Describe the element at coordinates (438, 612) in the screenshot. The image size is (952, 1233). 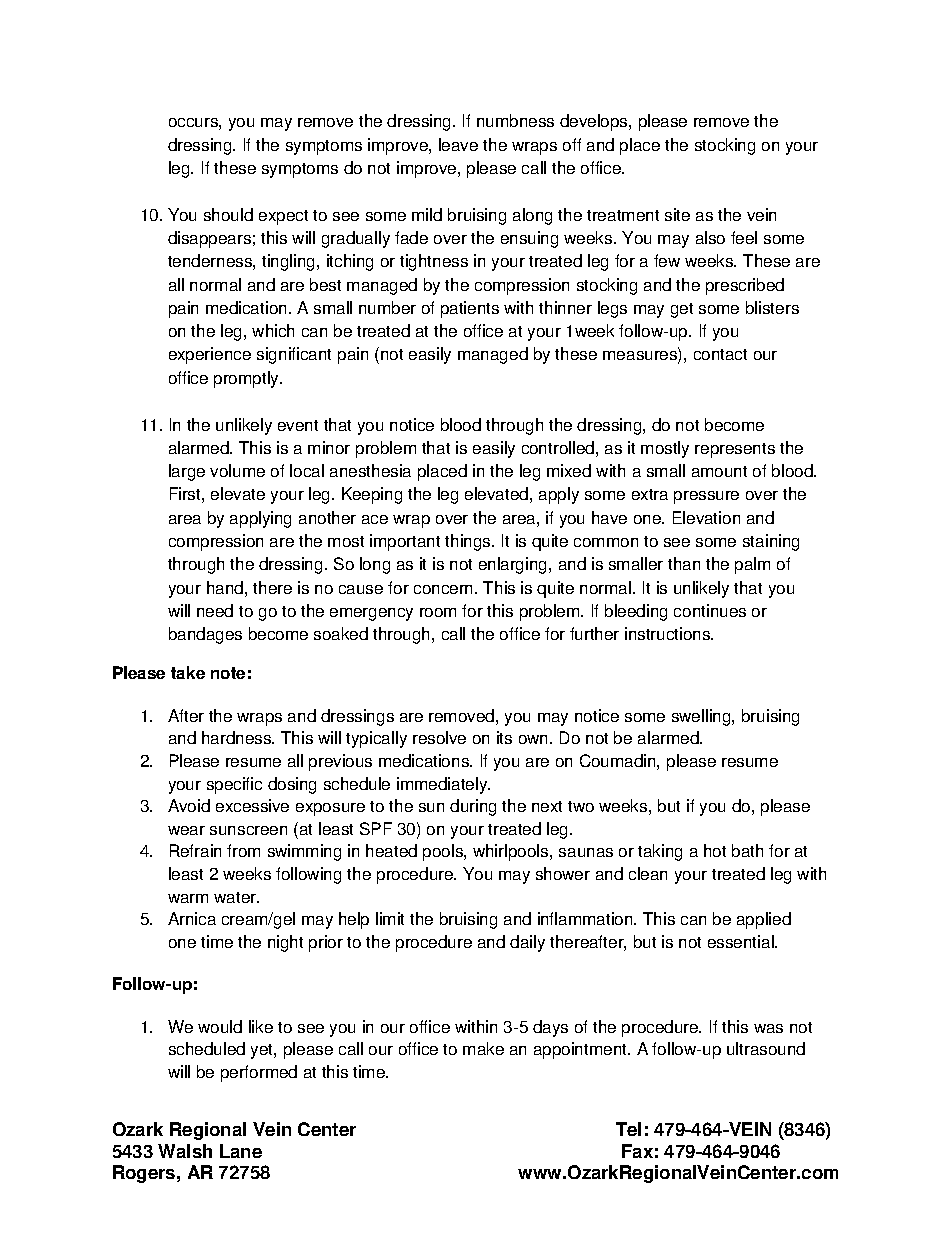
I see `room` at that location.
